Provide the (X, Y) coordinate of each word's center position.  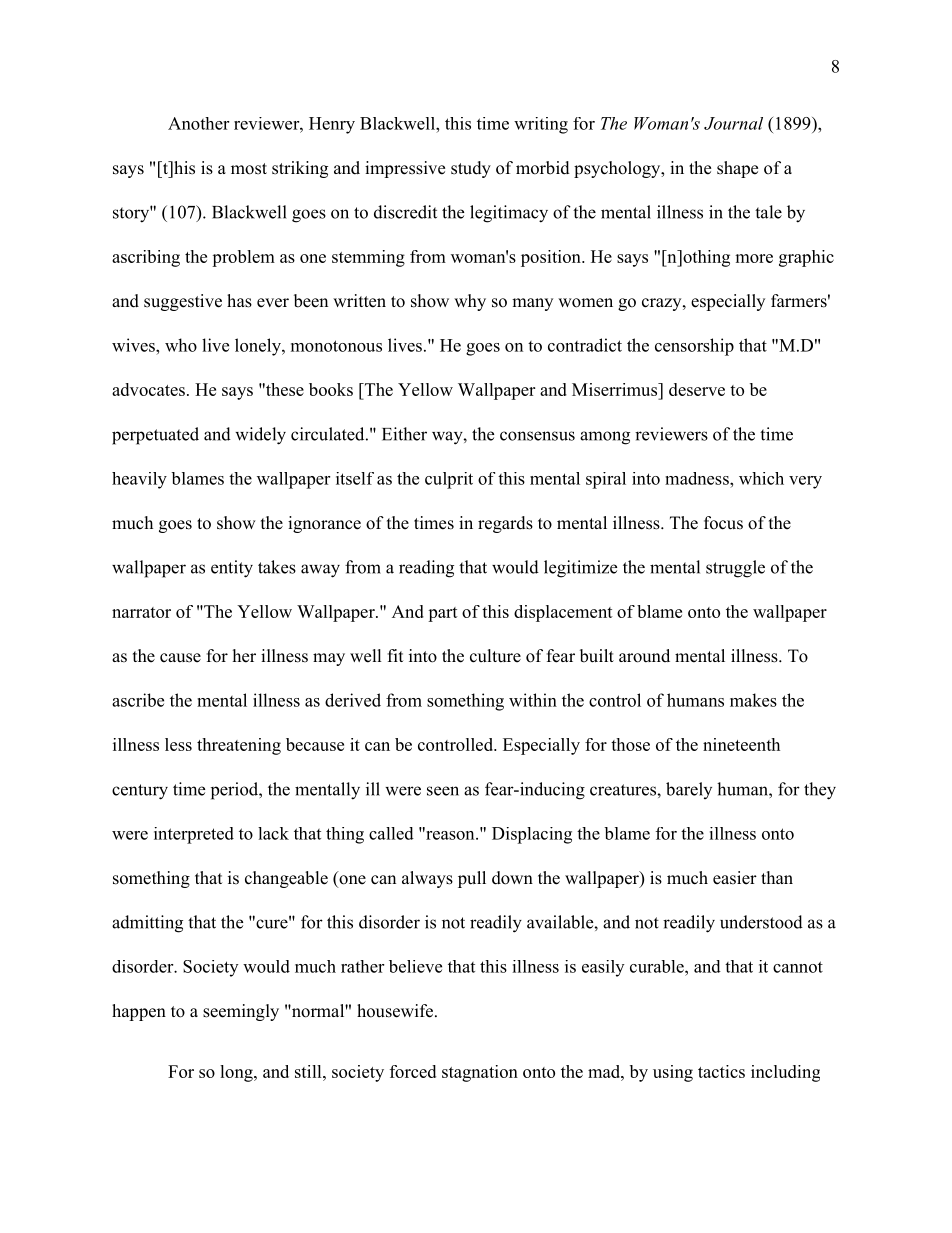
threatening (239, 746)
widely (260, 436)
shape (737, 169)
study (471, 169)
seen (443, 791)
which (761, 478)
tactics (721, 1071)
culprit (449, 480)
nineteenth (741, 744)
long (237, 1073)
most (249, 169)
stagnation (480, 1073)
